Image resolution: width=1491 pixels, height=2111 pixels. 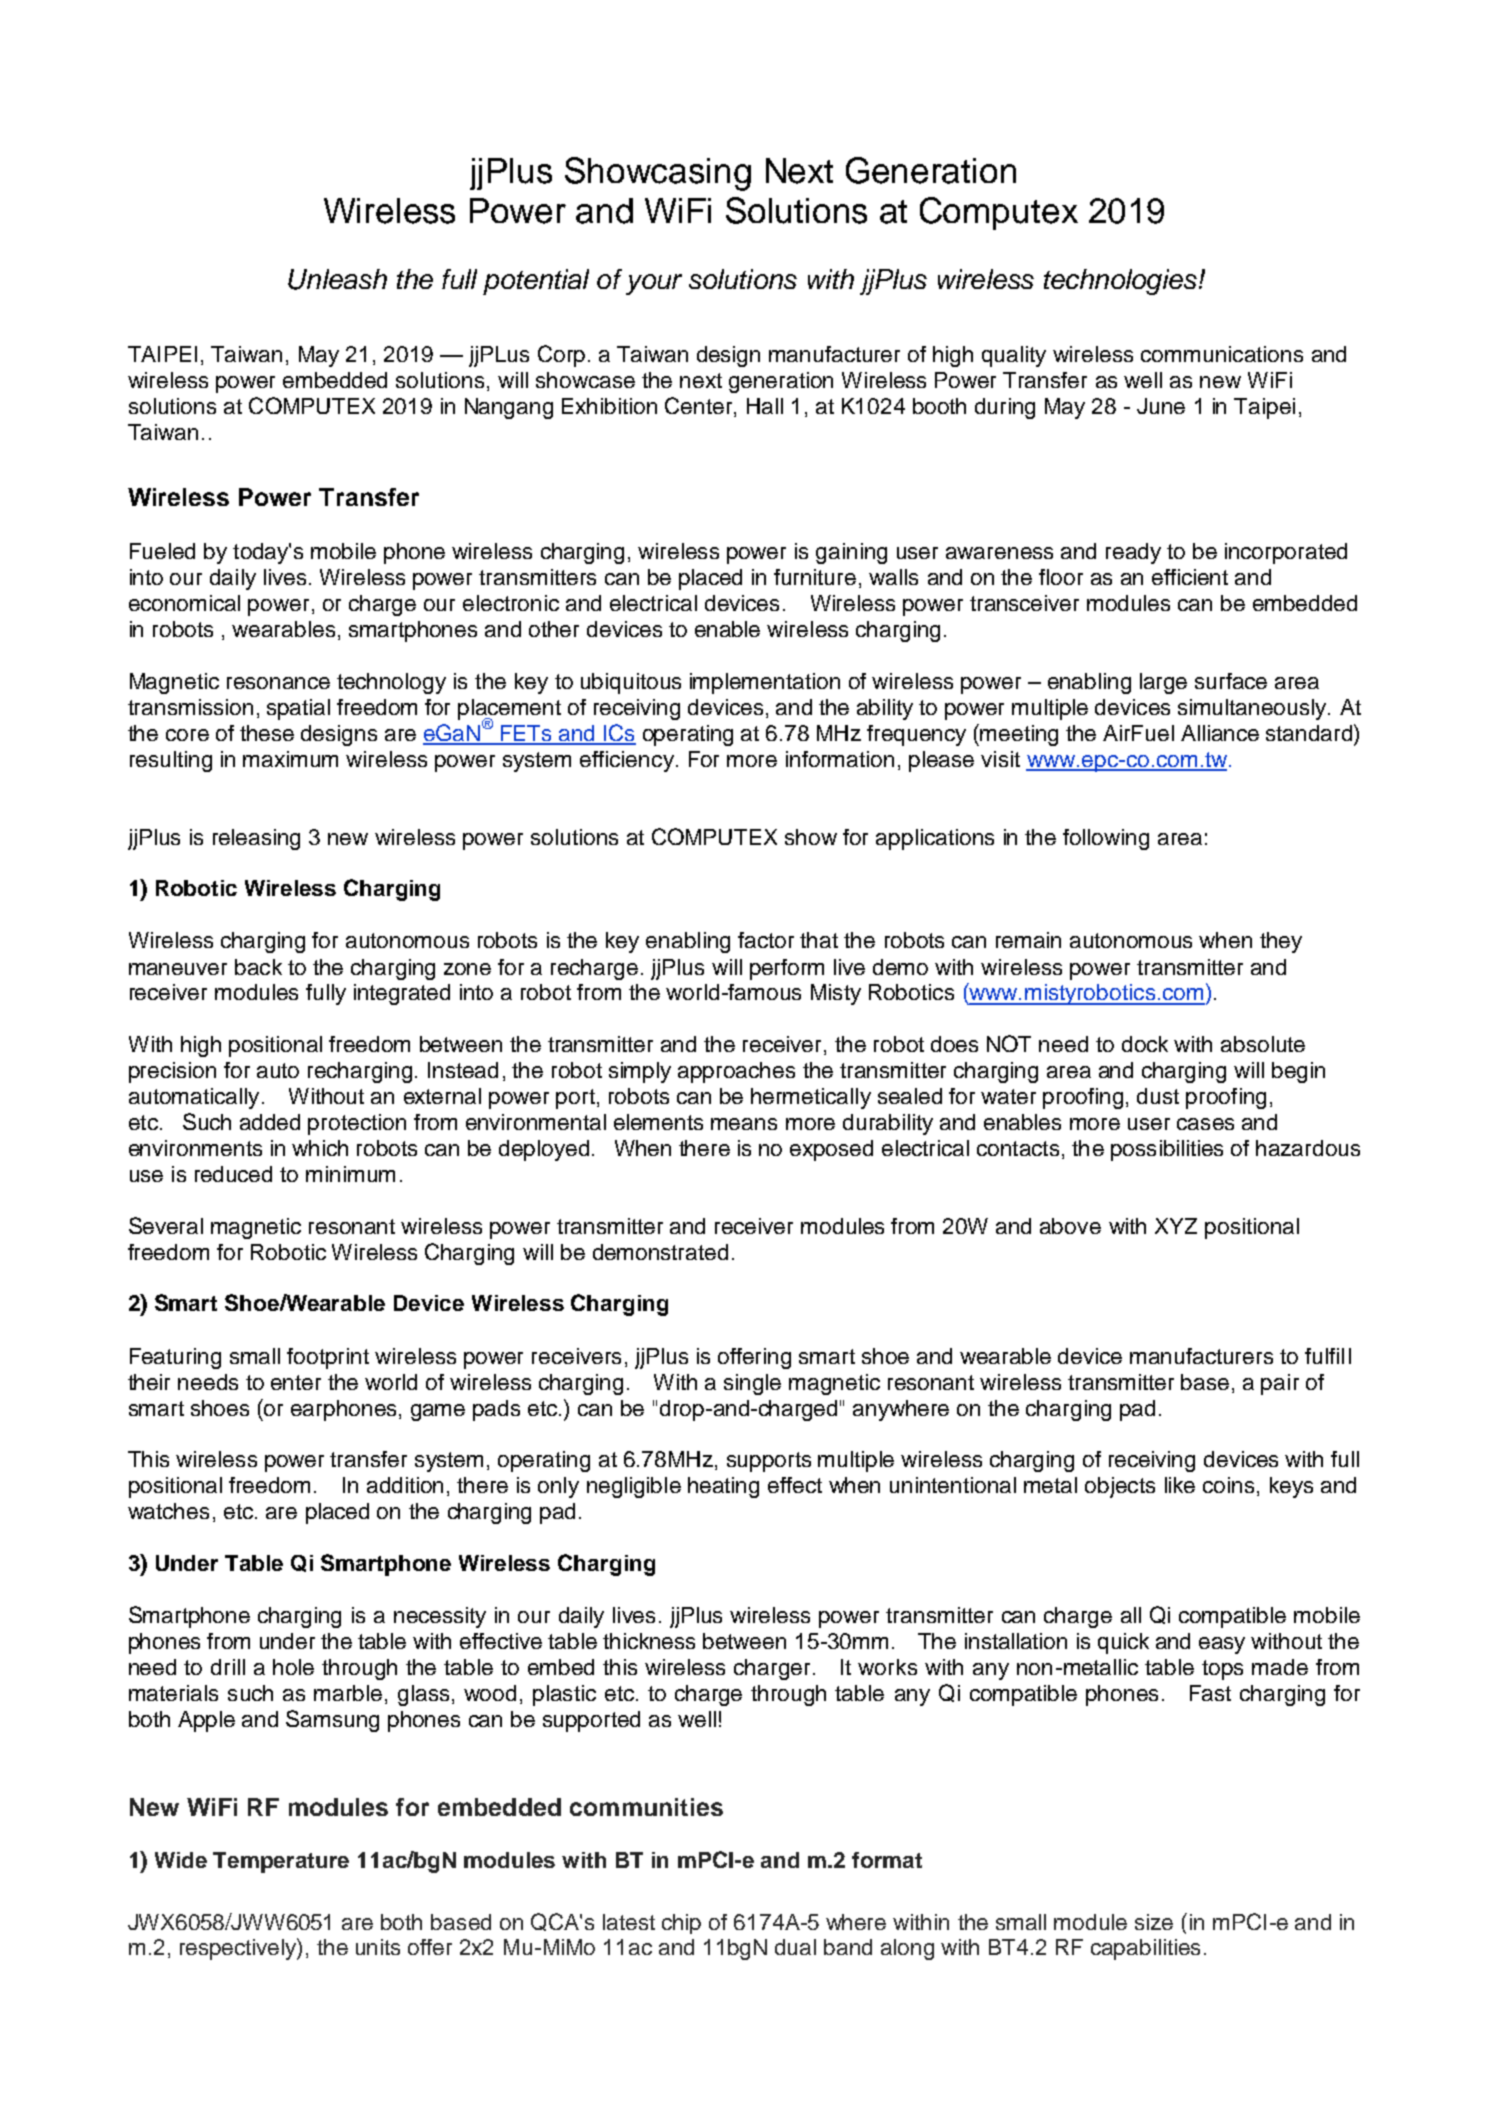 What do you see at coordinates (1222, 354) in the document?
I see `communications` at bounding box center [1222, 354].
